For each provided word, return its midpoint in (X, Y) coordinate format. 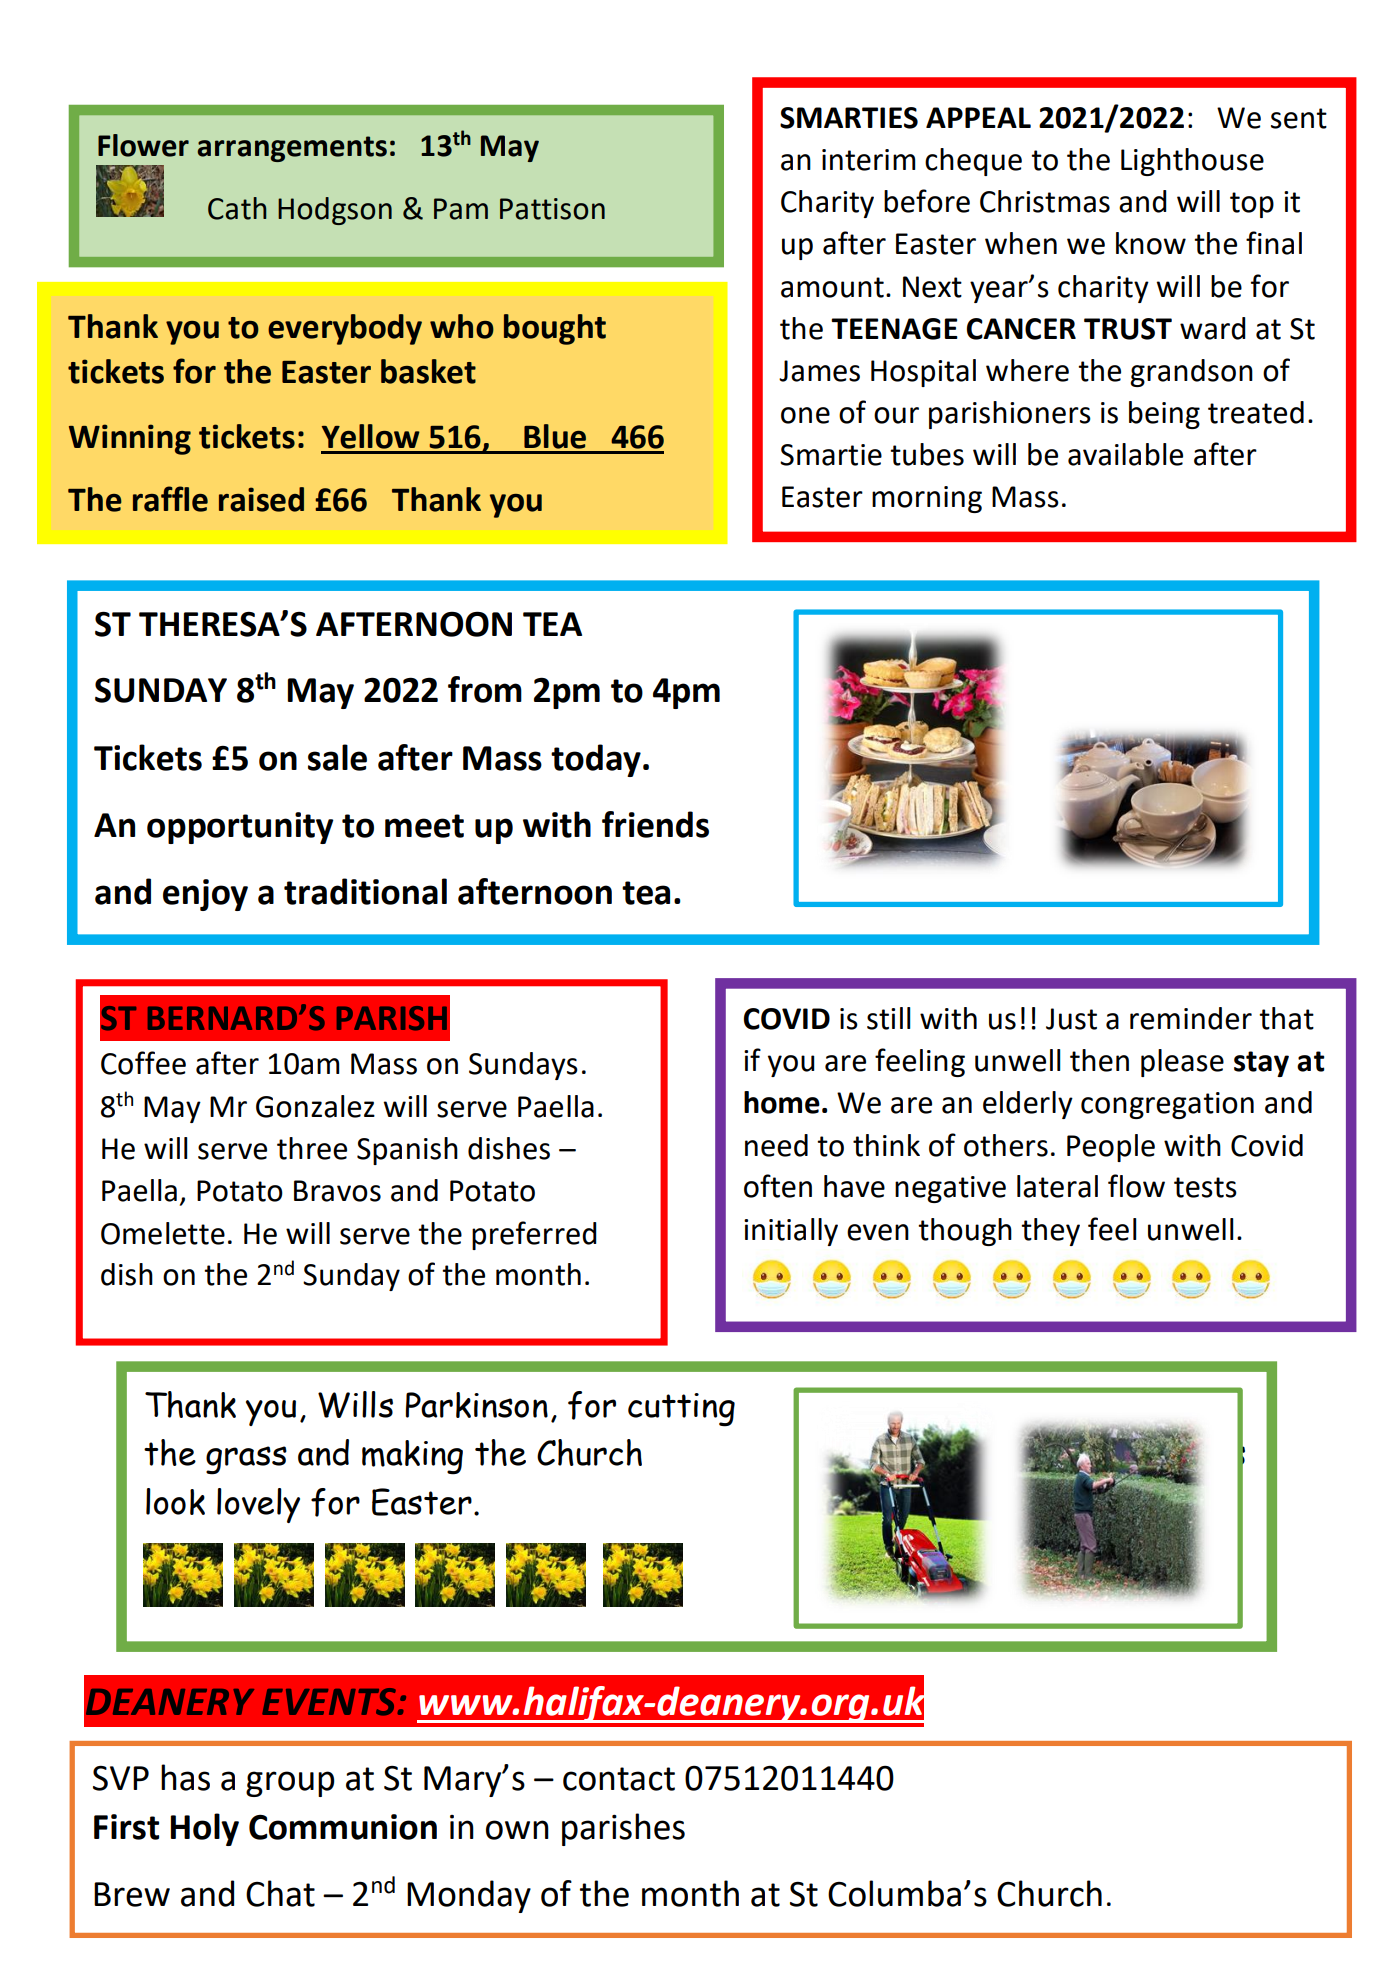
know (1151, 243)
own (517, 1830)
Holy (205, 1829)
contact (619, 1779)
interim (869, 160)
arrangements (292, 149)
